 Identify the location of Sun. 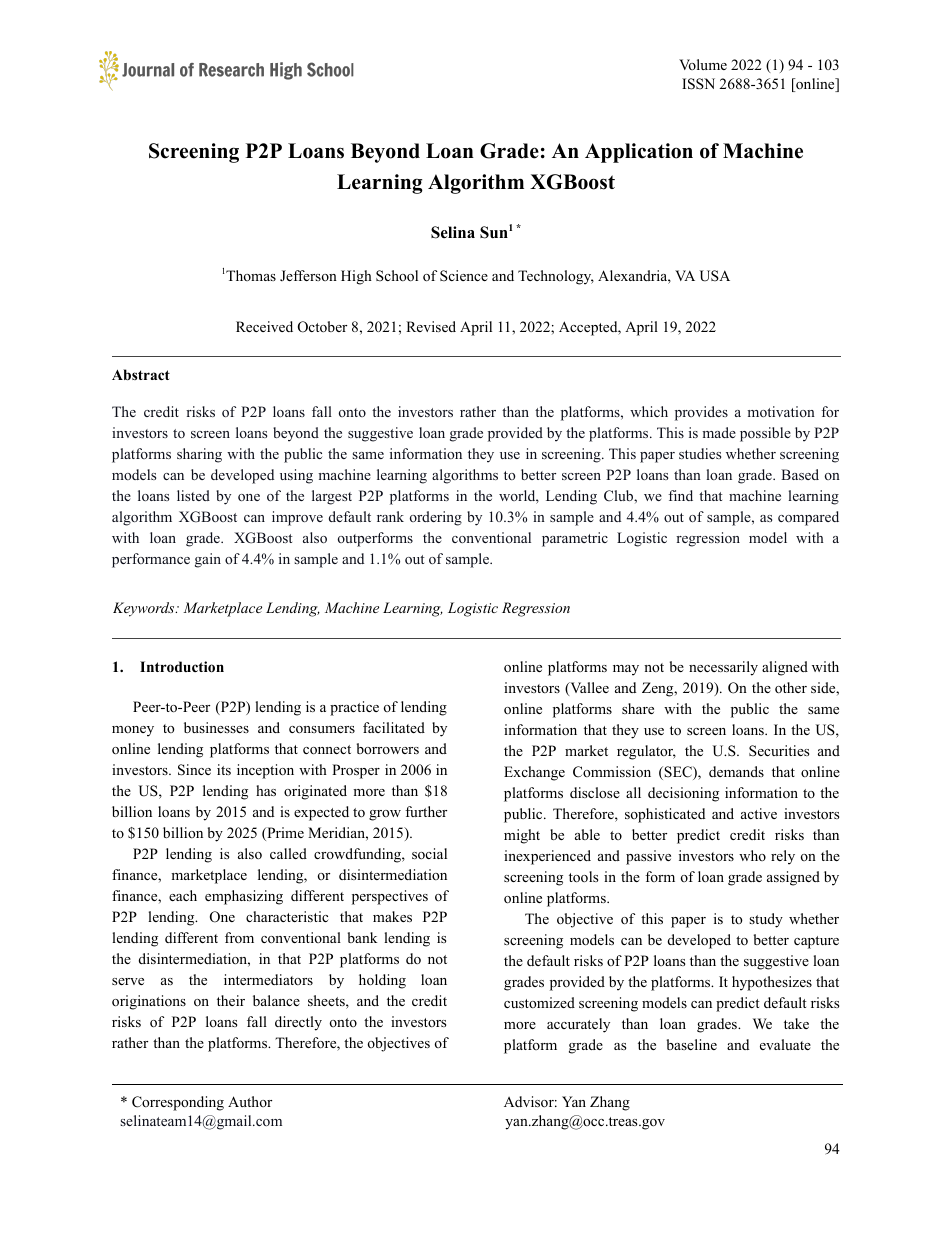
(494, 232).
